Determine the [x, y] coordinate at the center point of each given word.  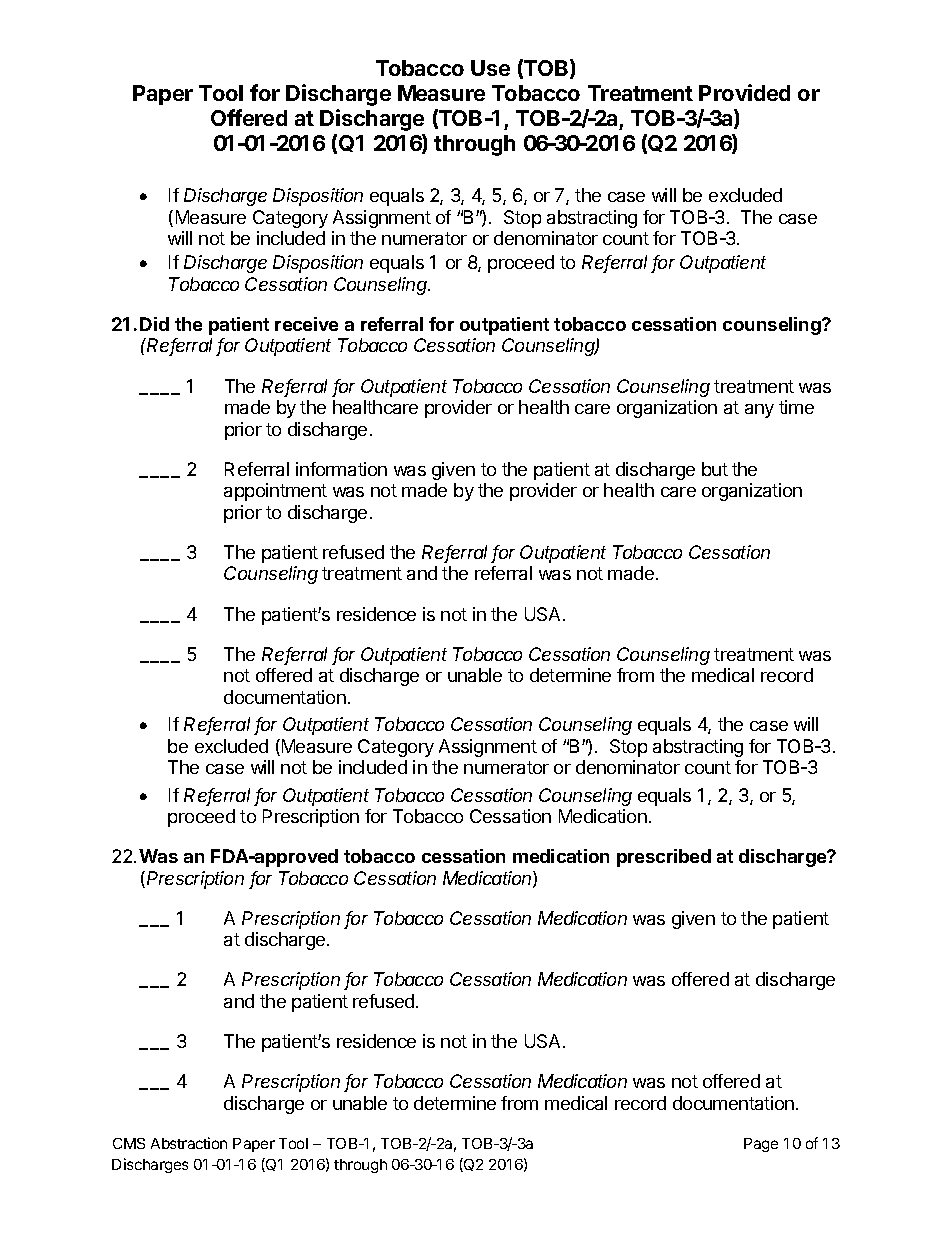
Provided [744, 92]
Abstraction [189, 1143]
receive [306, 324]
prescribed [664, 858]
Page [761, 1145]
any [759, 411]
